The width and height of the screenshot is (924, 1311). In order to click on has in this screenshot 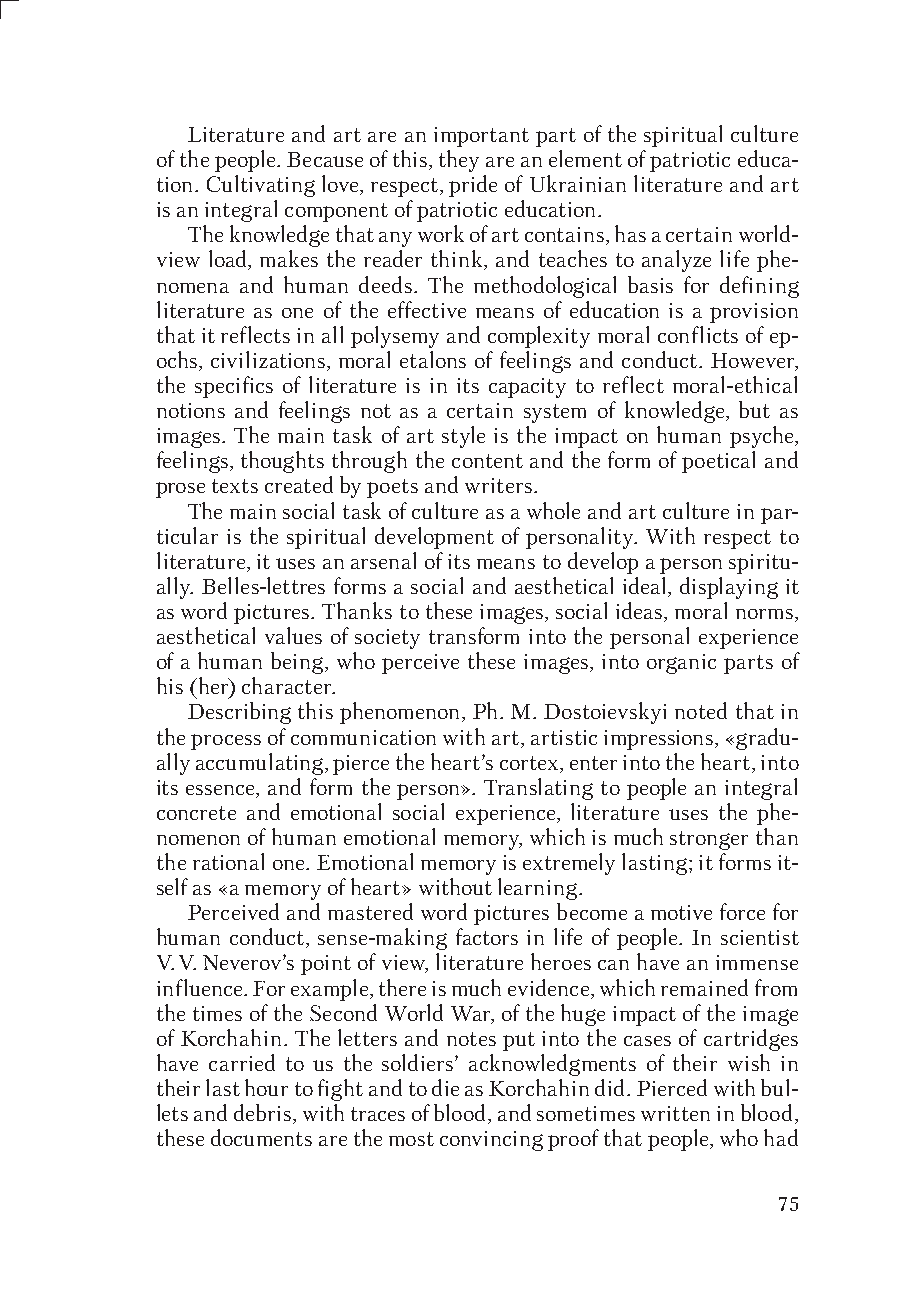, I will do `click(630, 233)`.
